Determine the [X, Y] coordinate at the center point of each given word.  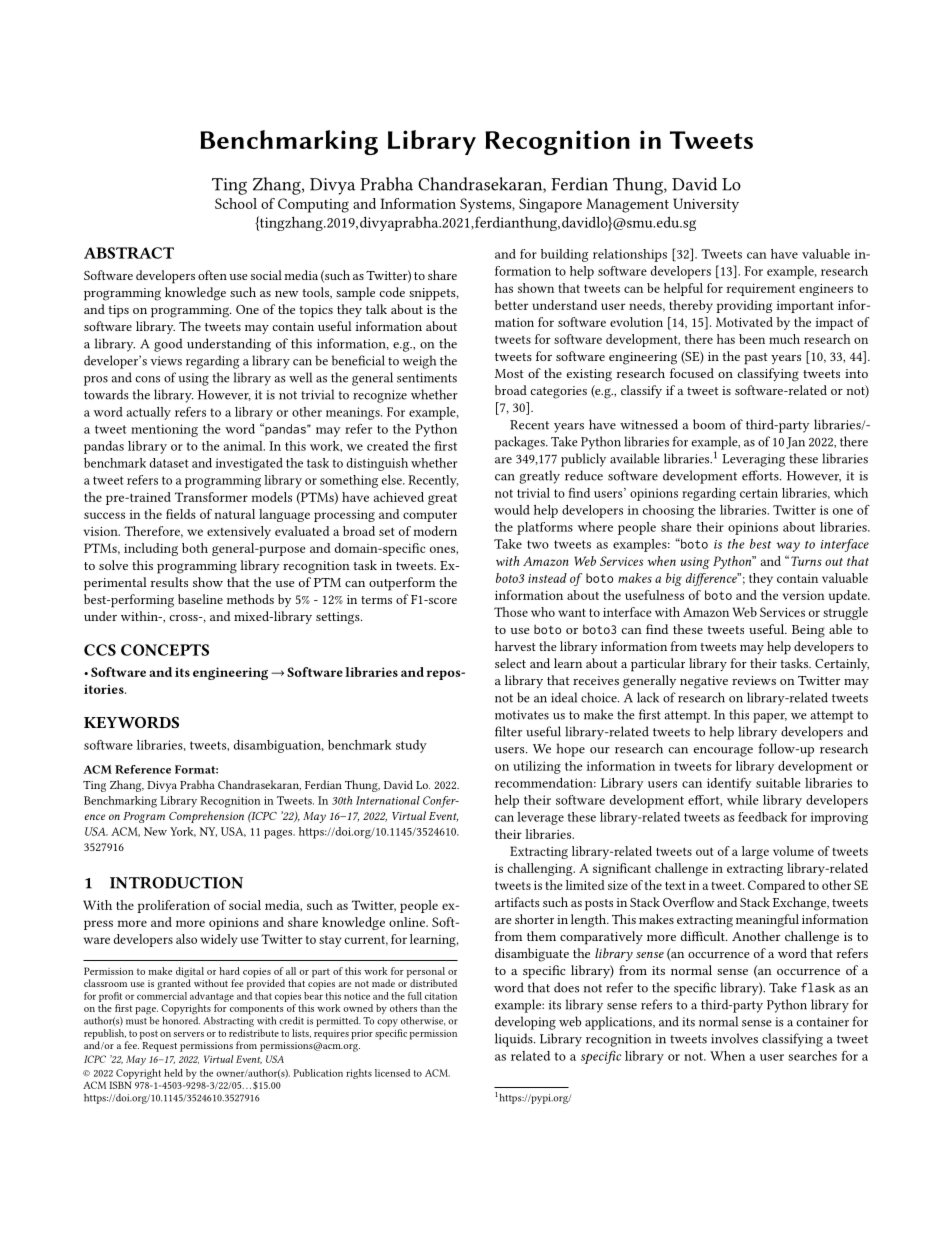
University [706, 205]
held [173, 1073]
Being [808, 631]
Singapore [550, 205]
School [236, 203]
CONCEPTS [165, 650]
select [510, 663]
